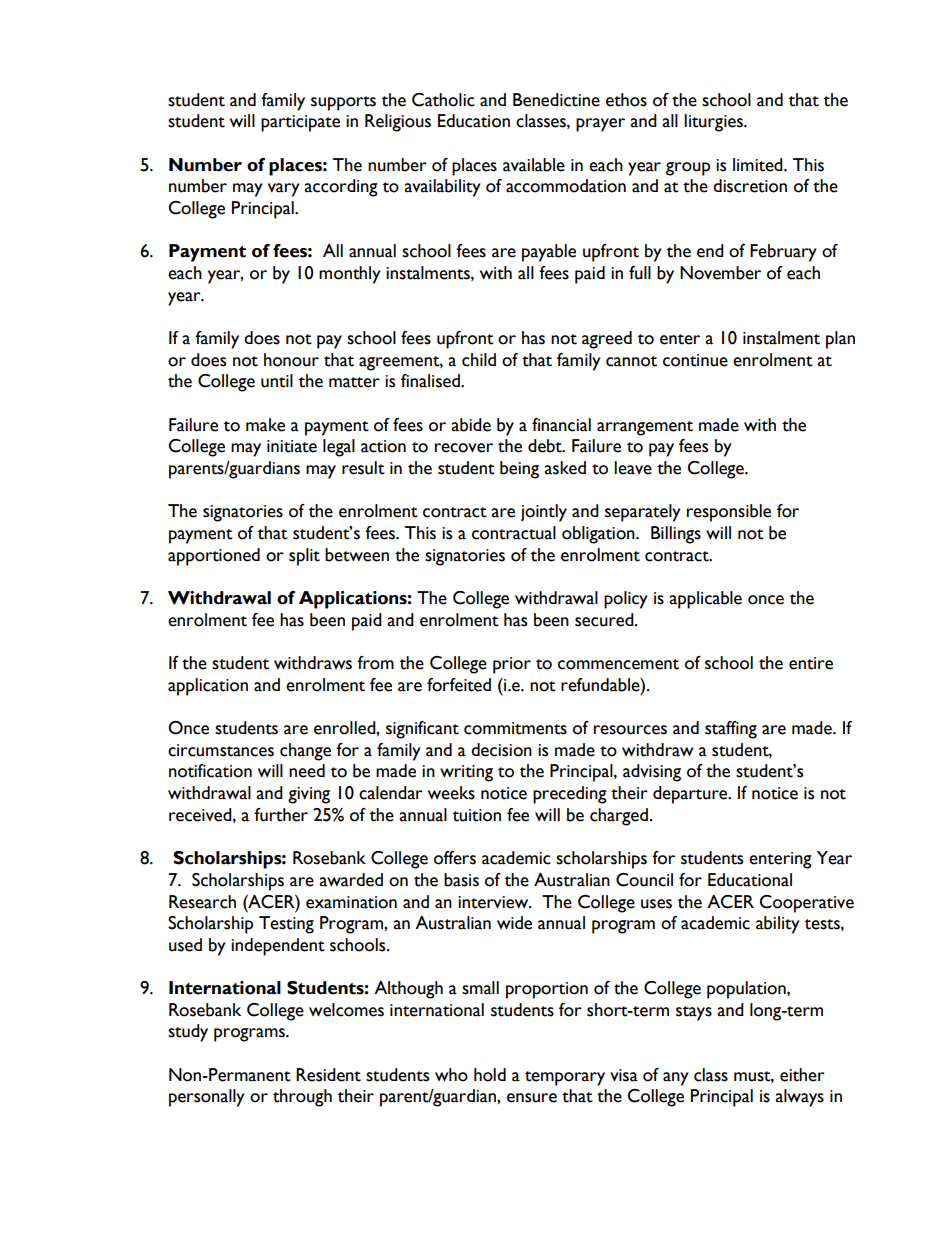  What do you see at coordinates (501, 750) in the screenshot?
I see `decision` at bounding box center [501, 750].
